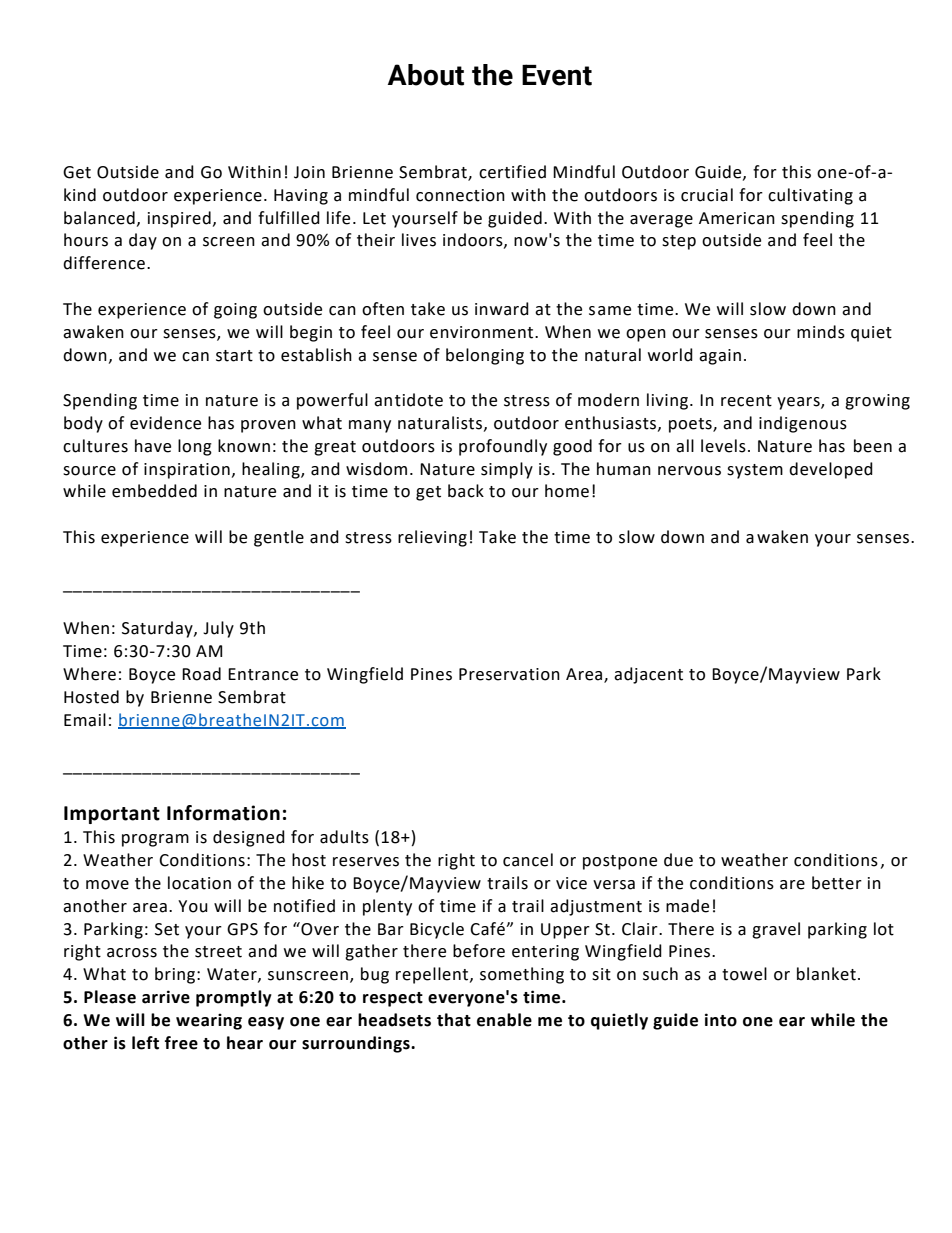  I want to click on evidence, so click(165, 423).
